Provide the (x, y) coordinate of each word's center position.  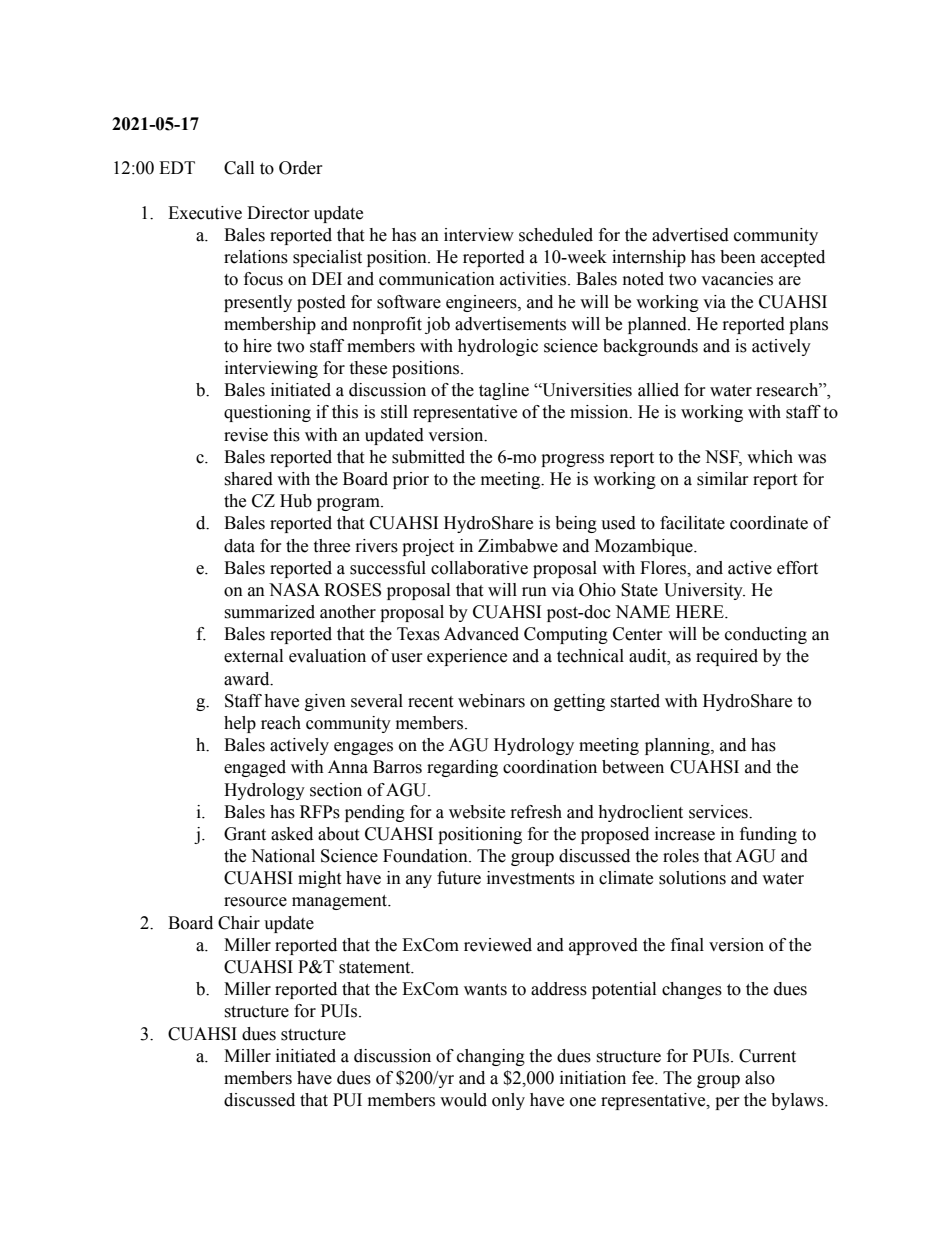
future (459, 878)
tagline (504, 391)
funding (768, 835)
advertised (690, 235)
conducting (766, 635)
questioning (267, 413)
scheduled (556, 235)
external (253, 656)
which (770, 457)
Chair (239, 923)
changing (491, 1057)
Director (278, 213)
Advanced (481, 634)
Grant (245, 834)
